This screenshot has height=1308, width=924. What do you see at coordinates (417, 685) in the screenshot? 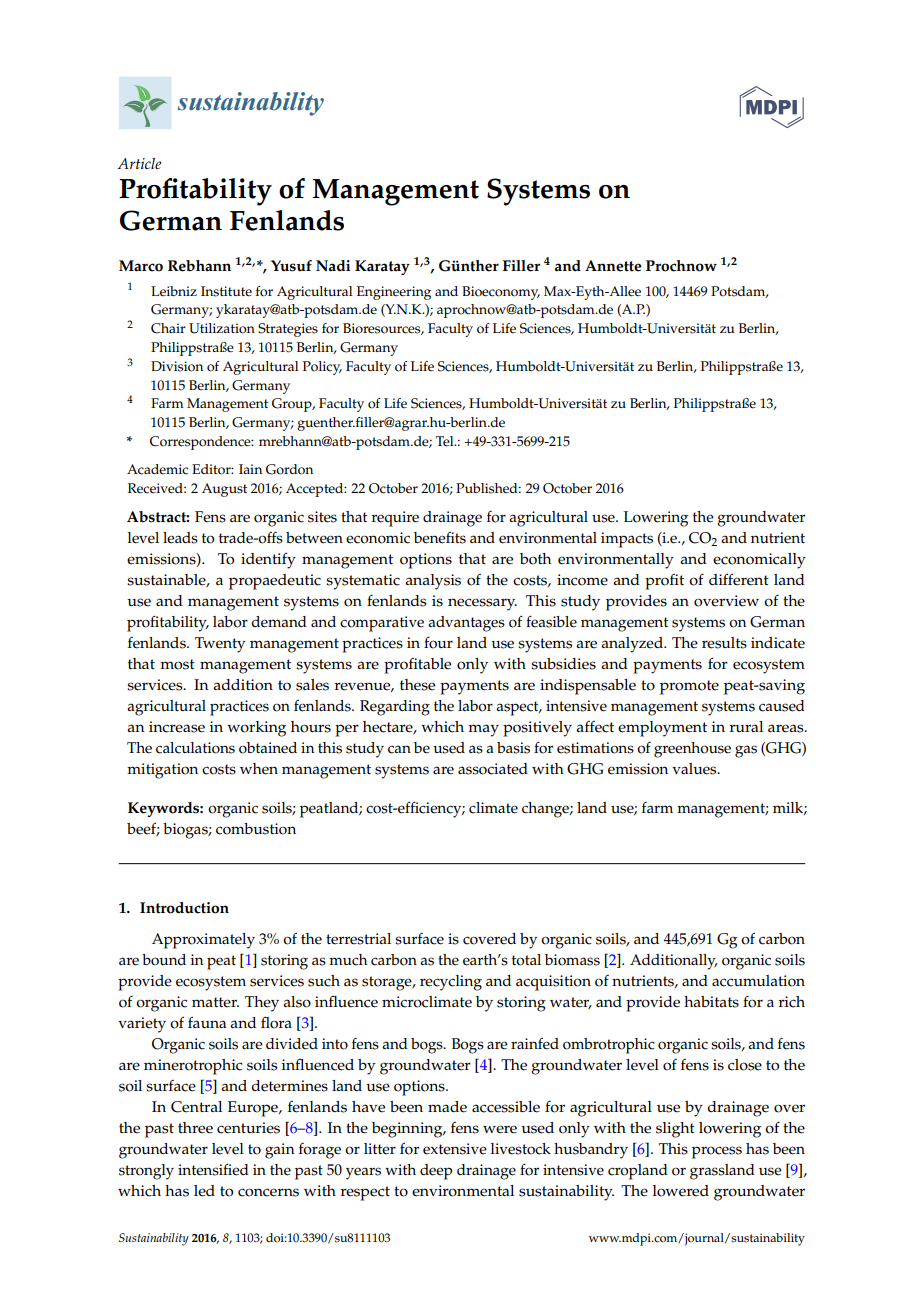
I see `these` at bounding box center [417, 685].
